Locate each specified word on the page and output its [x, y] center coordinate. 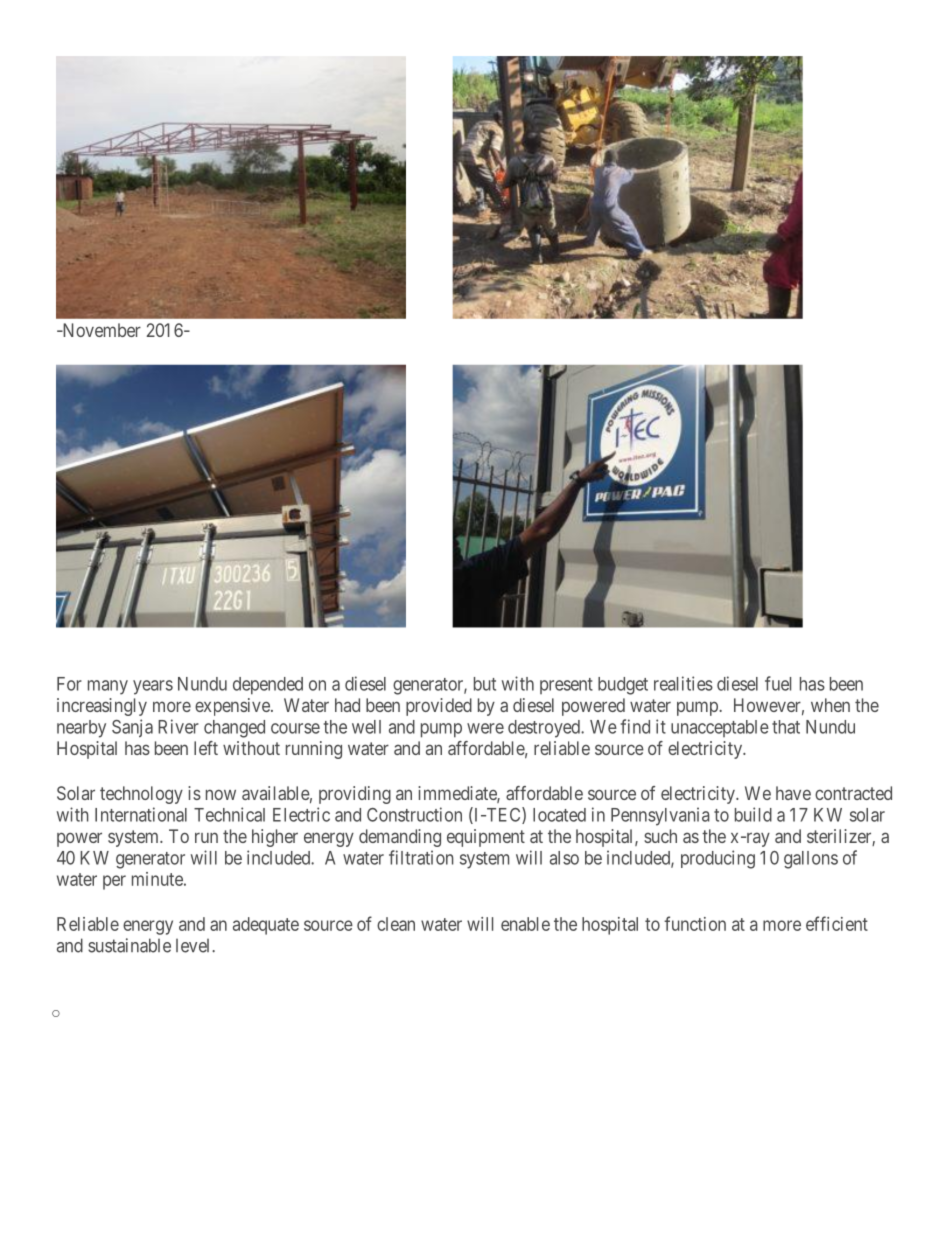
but [485, 684]
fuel [778, 683]
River [178, 726]
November [100, 330]
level [194, 946]
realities [683, 683]
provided [439, 707]
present [566, 686]
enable [525, 924]
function [695, 923]
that [786, 727]
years [153, 687]
